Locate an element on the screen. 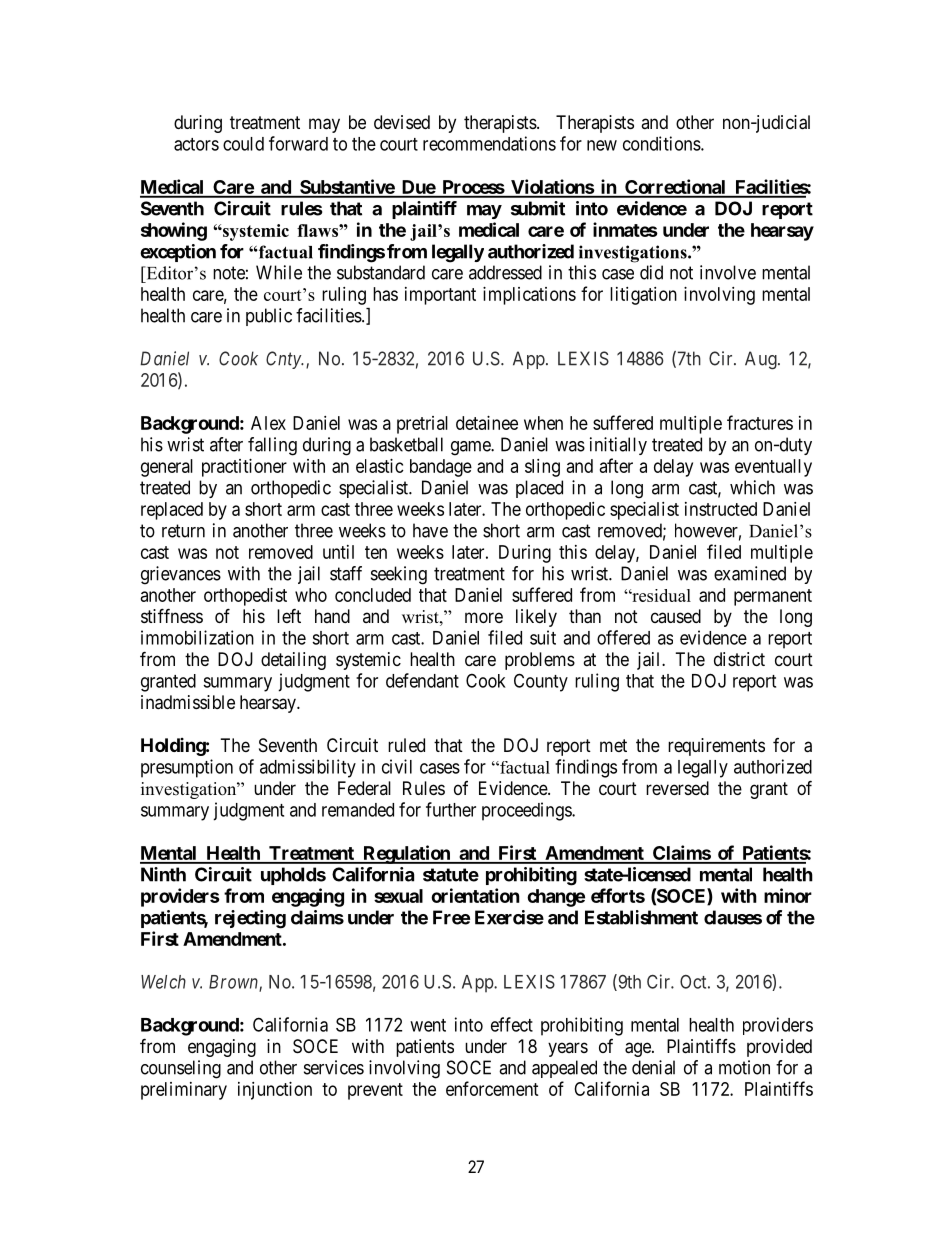 The width and height of the screenshot is (952, 1233). recommendations is located at coordinates (489, 143).
